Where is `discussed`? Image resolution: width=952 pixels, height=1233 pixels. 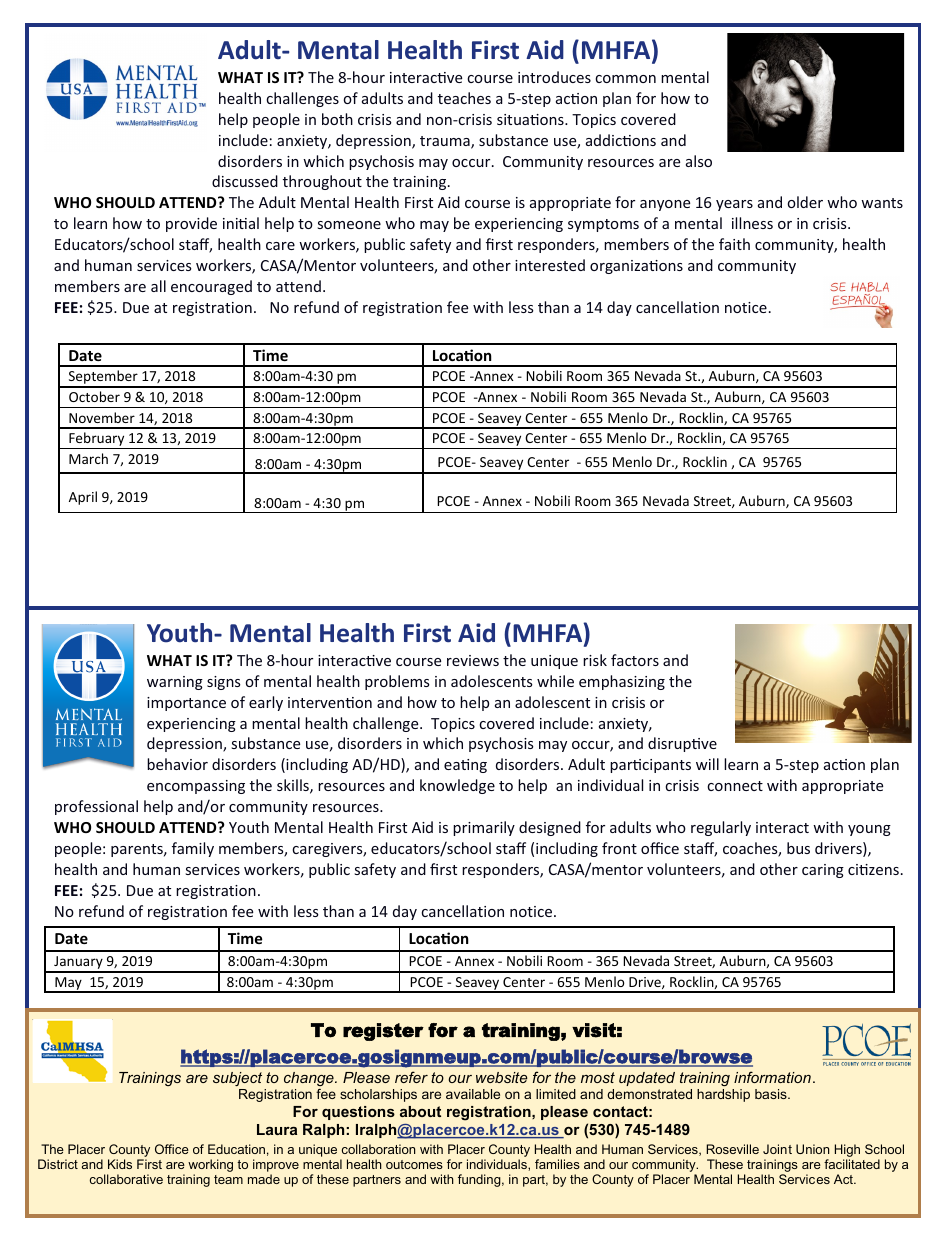
discussed is located at coordinates (245, 181).
